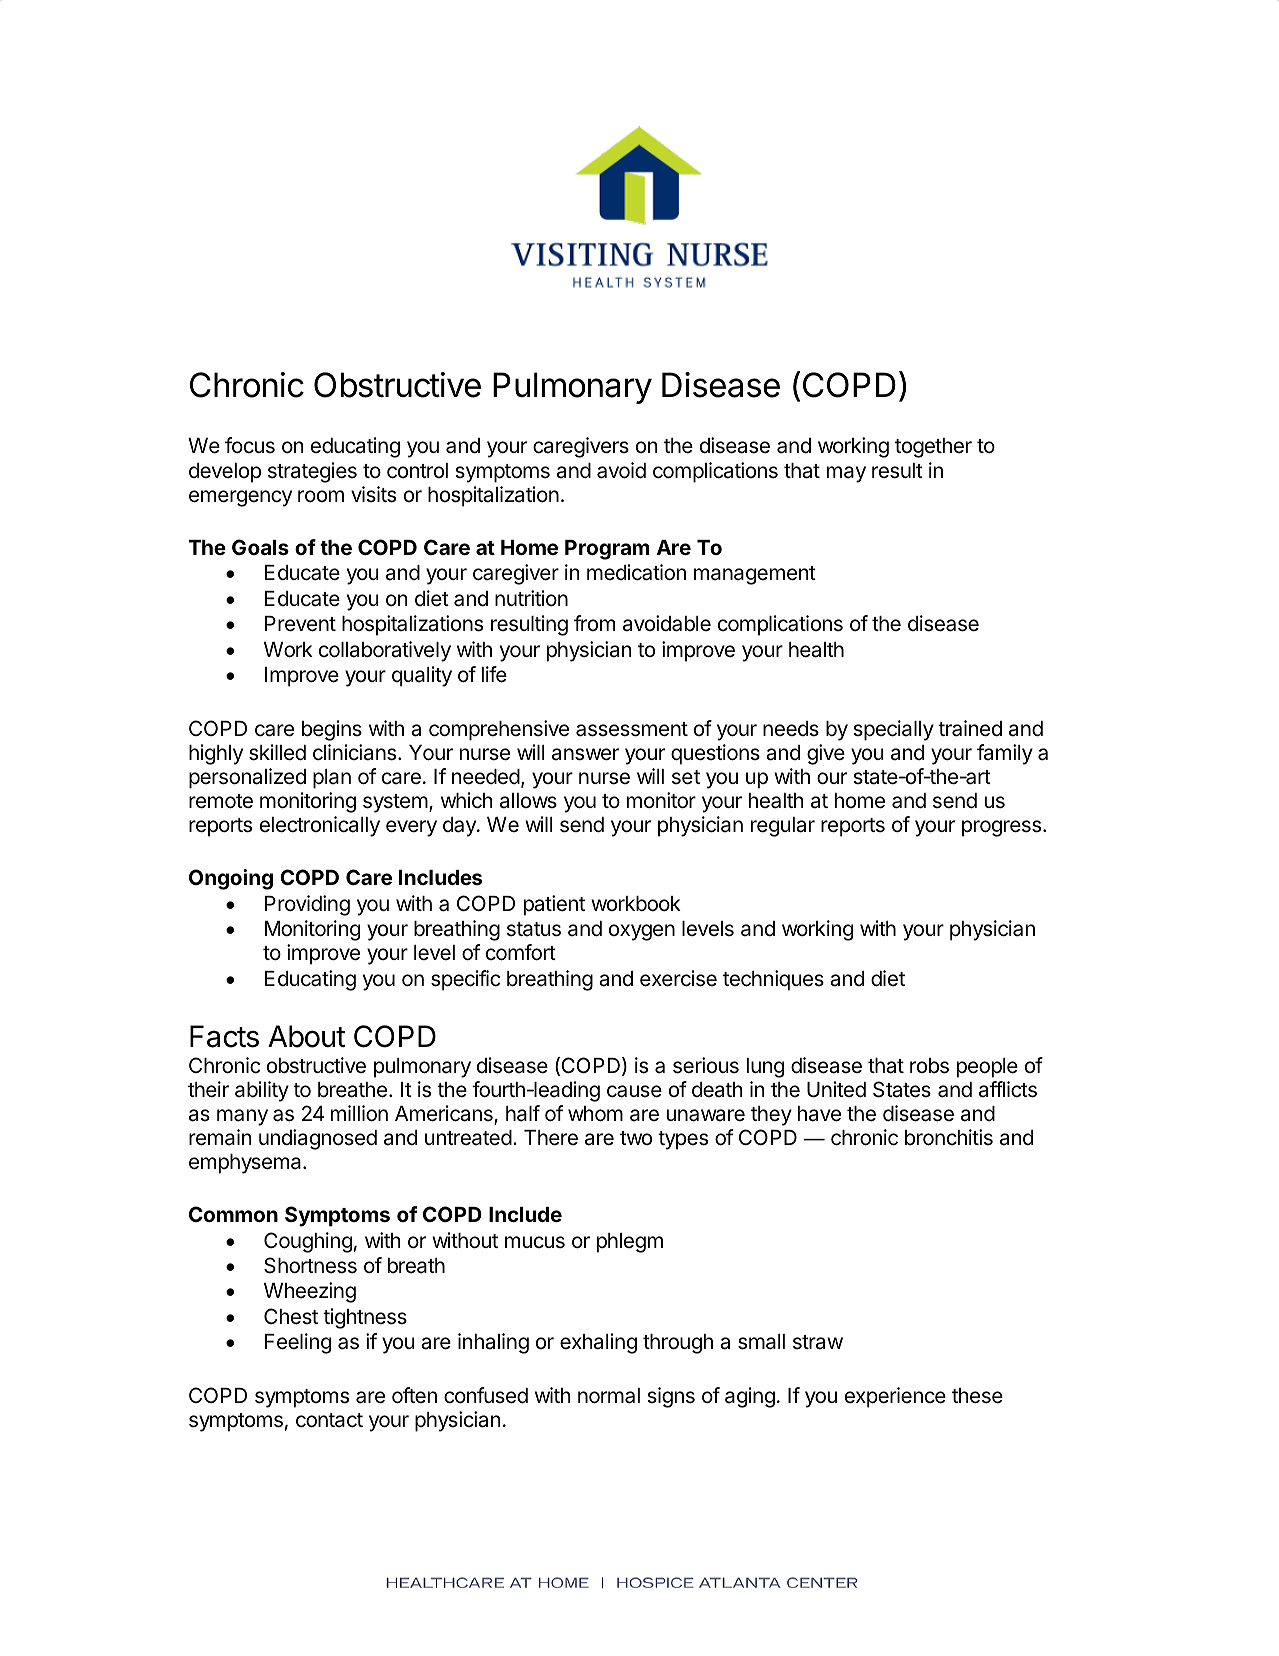 The image size is (1279, 1656). What do you see at coordinates (607, 550) in the screenshot?
I see `Program` at bounding box center [607, 550].
